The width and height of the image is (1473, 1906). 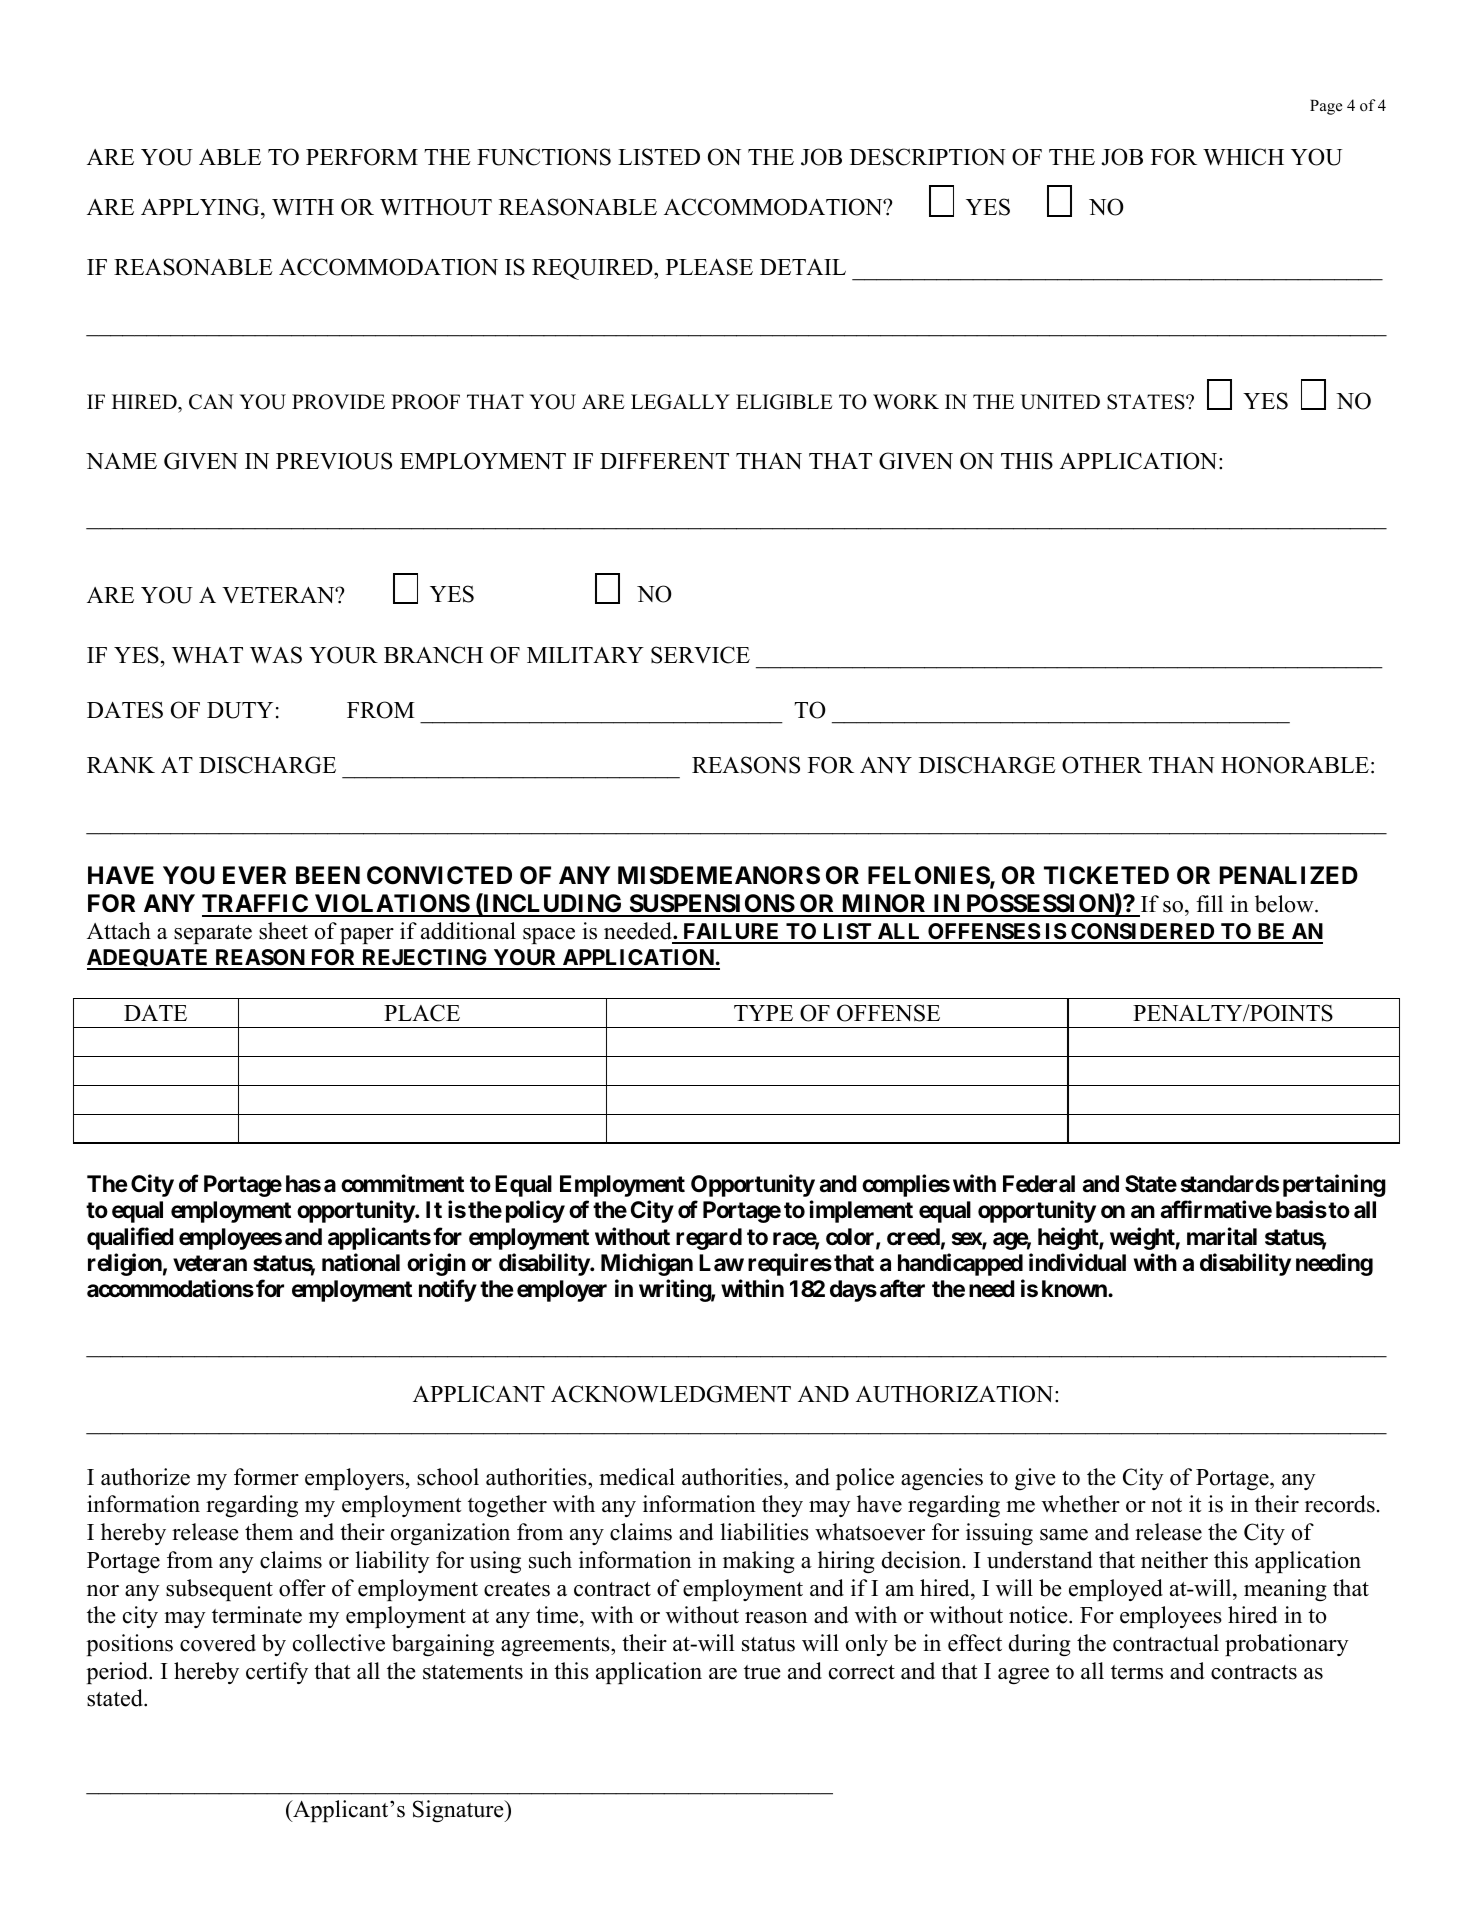 I want to click on terms, so click(x=1137, y=1672).
